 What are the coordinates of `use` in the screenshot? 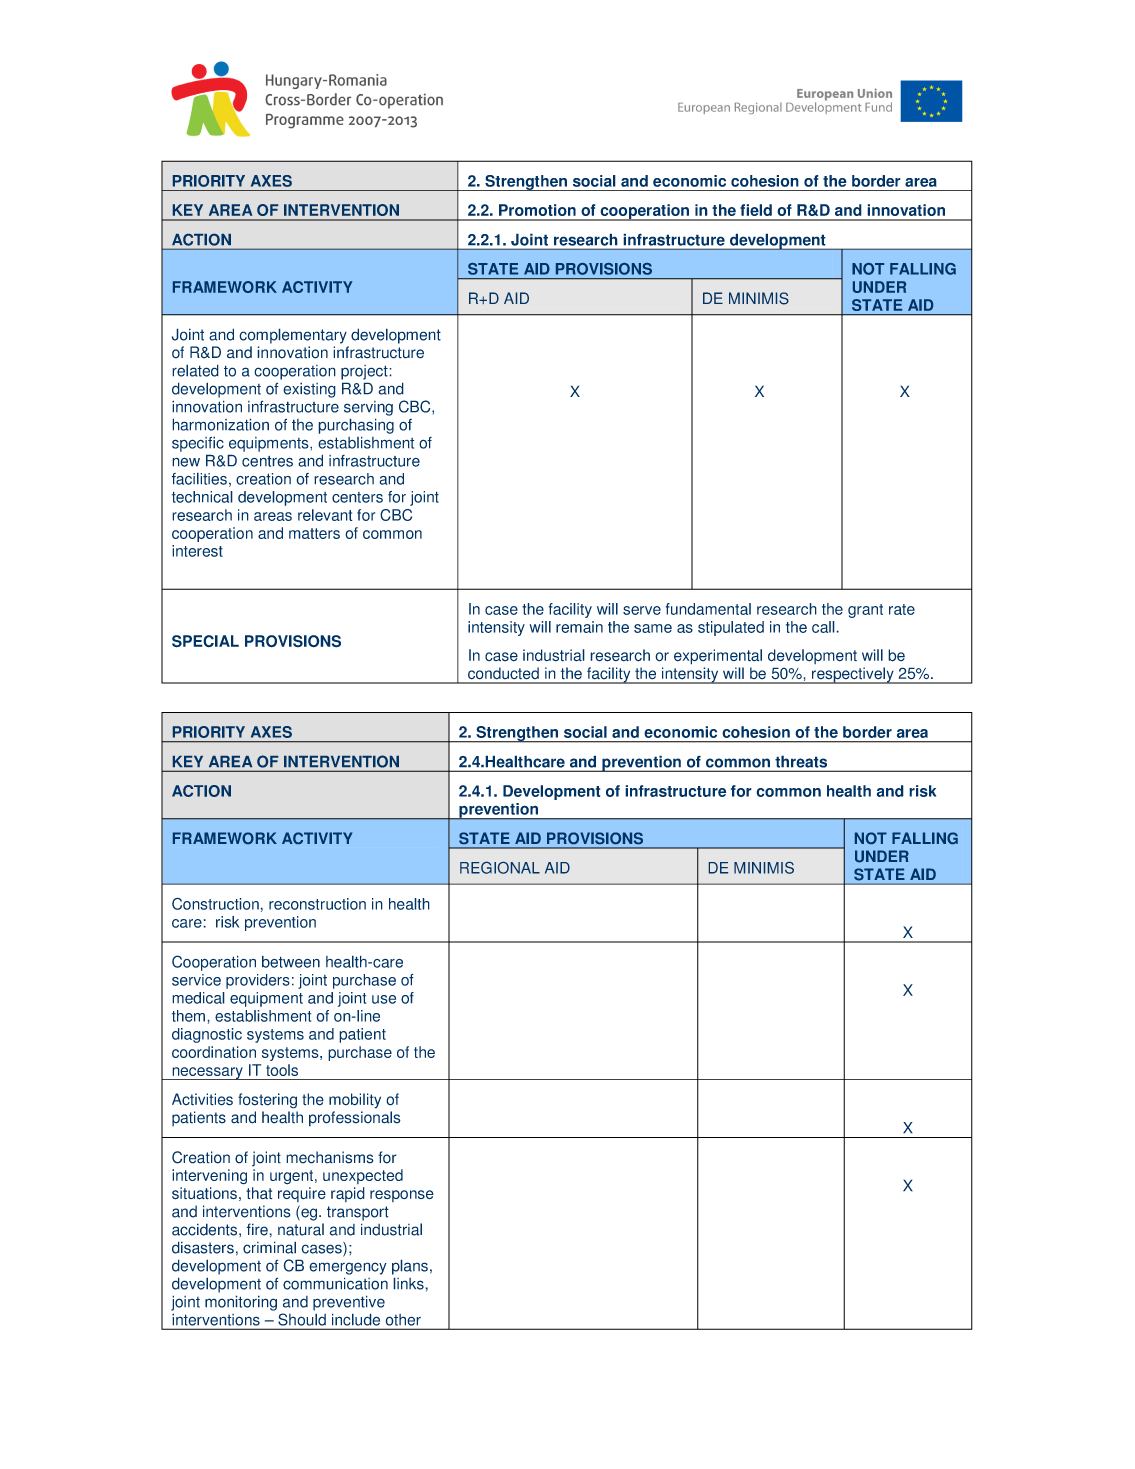 It's located at (384, 999).
